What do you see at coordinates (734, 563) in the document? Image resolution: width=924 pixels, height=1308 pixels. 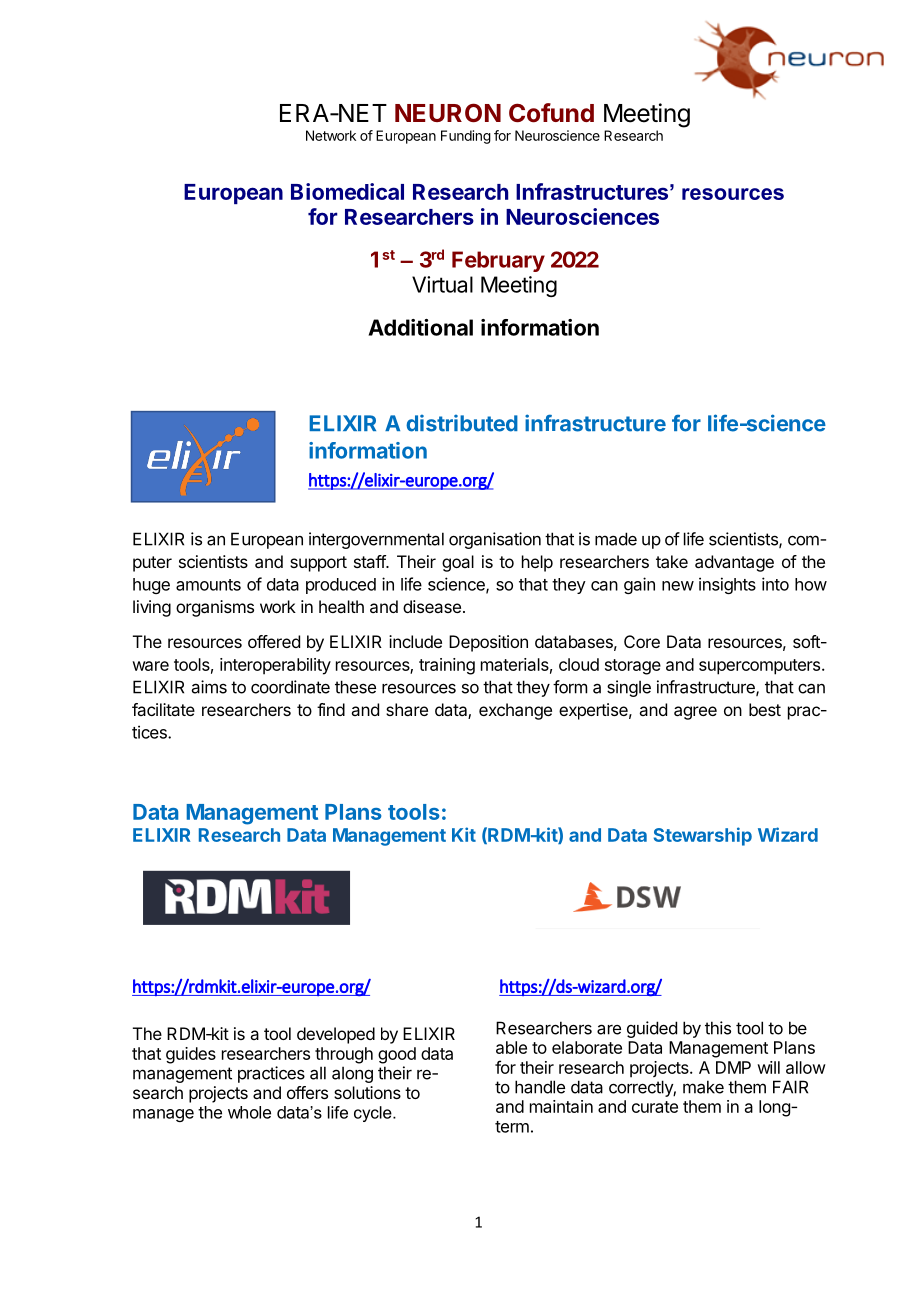 I see `advantage` at bounding box center [734, 563].
